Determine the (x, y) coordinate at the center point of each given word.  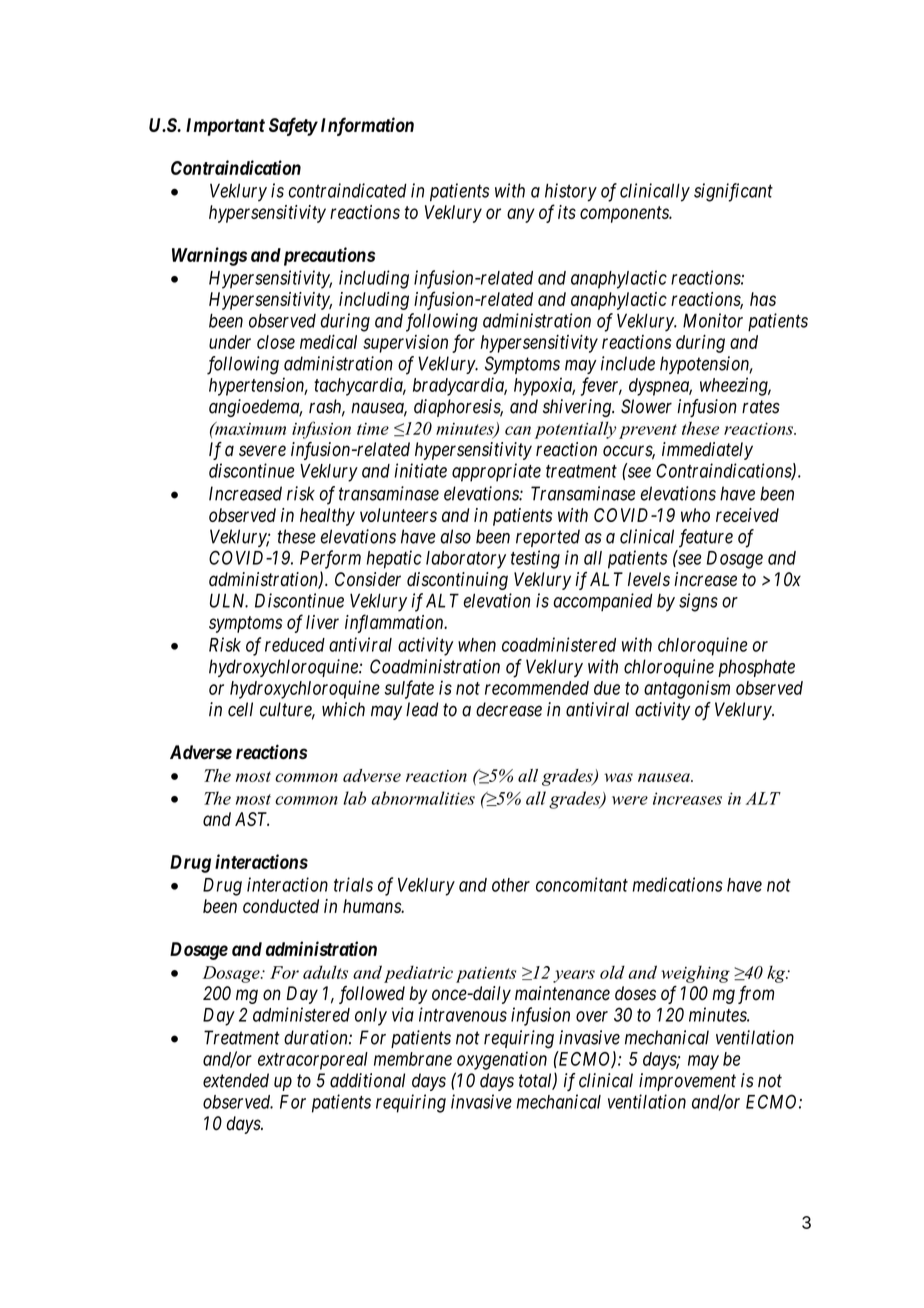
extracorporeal (313, 1061)
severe (262, 451)
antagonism (687, 689)
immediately (707, 451)
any (521, 215)
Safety (293, 126)
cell (240, 709)
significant (733, 192)
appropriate (496, 472)
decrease (509, 709)
